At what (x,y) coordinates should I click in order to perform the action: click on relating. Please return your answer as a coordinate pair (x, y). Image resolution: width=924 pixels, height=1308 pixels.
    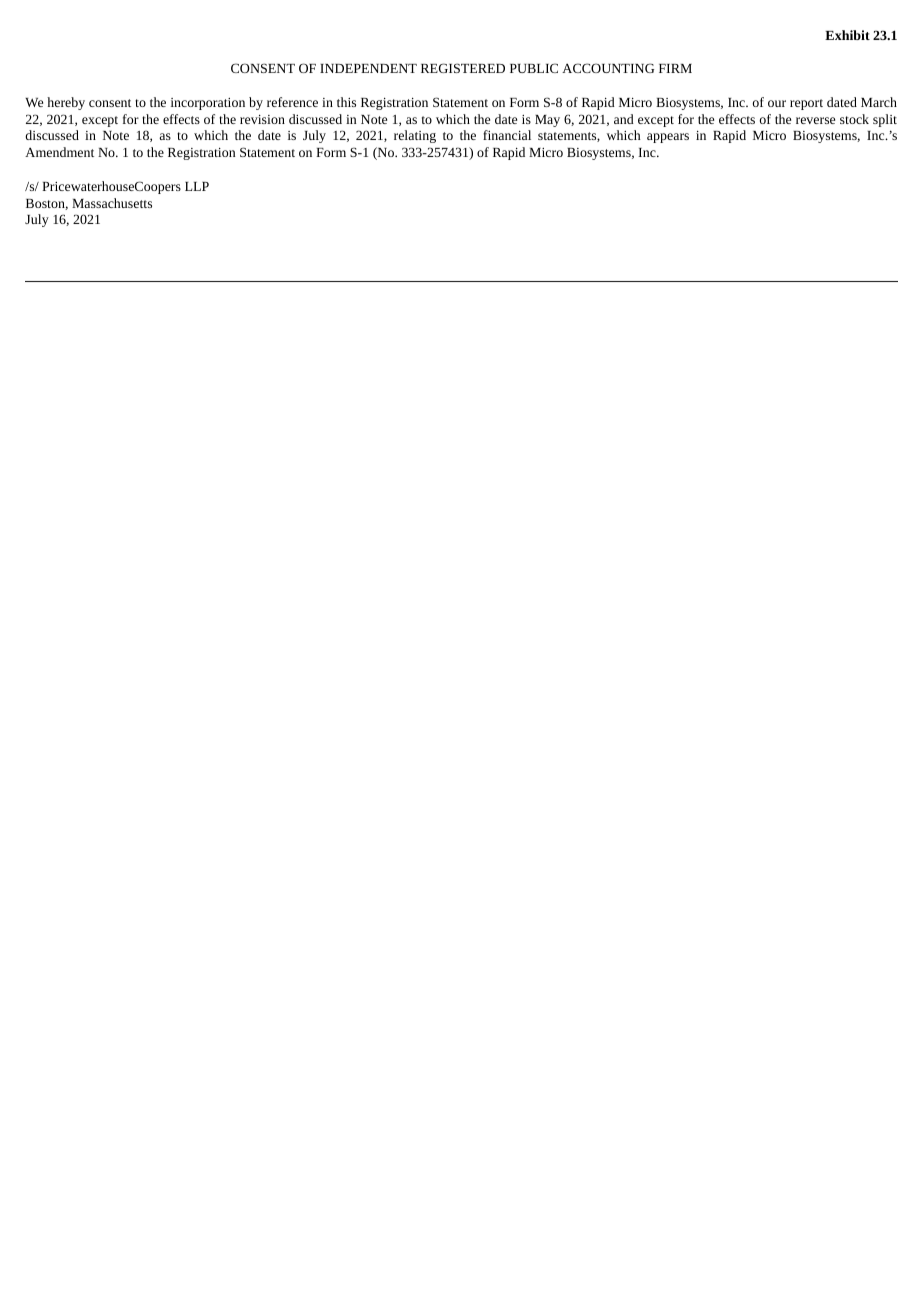
    Looking at the image, I should click on (415, 136).
